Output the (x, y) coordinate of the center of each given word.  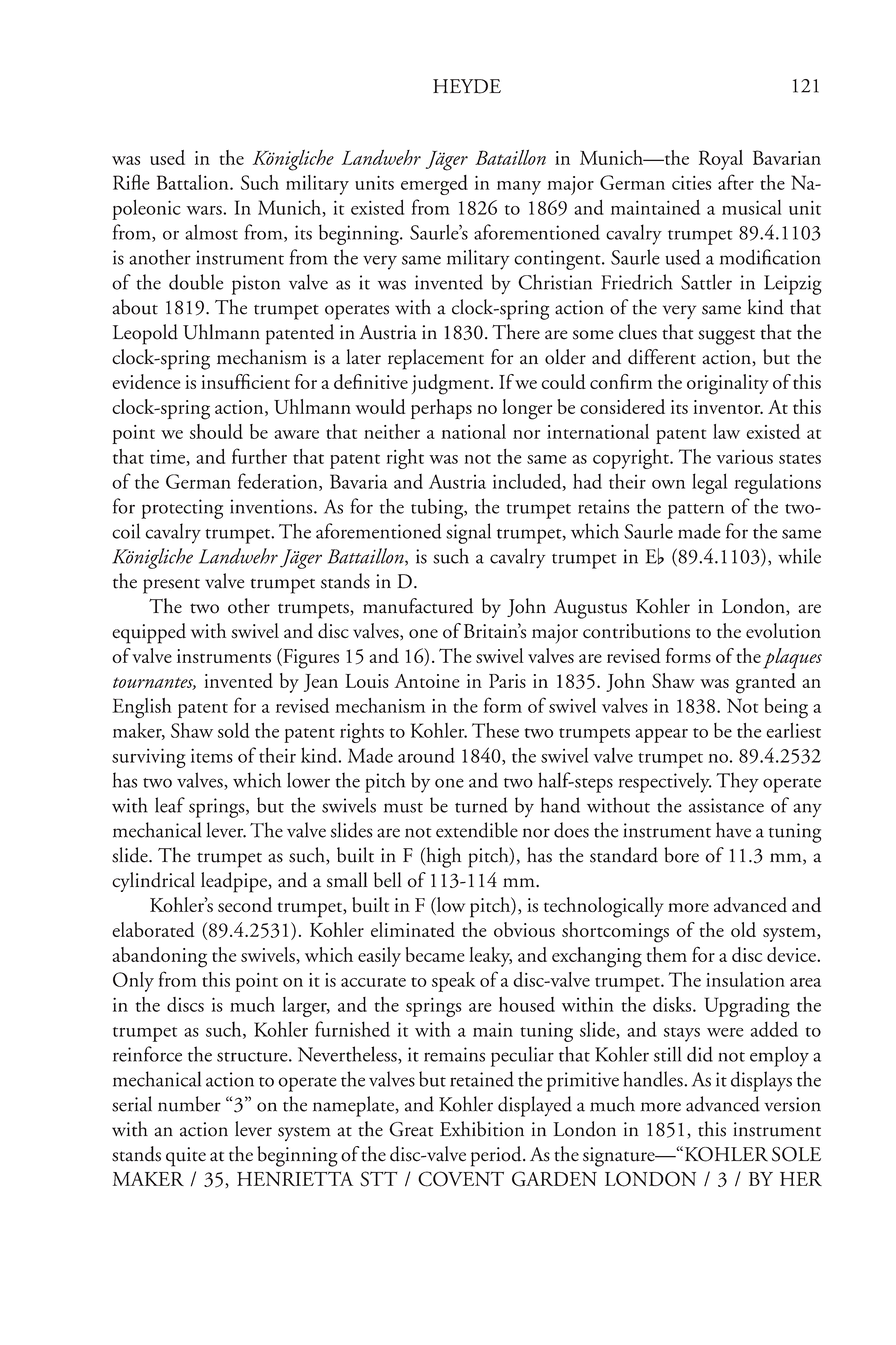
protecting (182, 509)
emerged (434, 185)
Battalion (194, 182)
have (733, 830)
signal (468, 533)
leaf (170, 805)
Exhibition (482, 1129)
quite (186, 1157)
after (736, 182)
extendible (477, 830)
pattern (696, 511)
